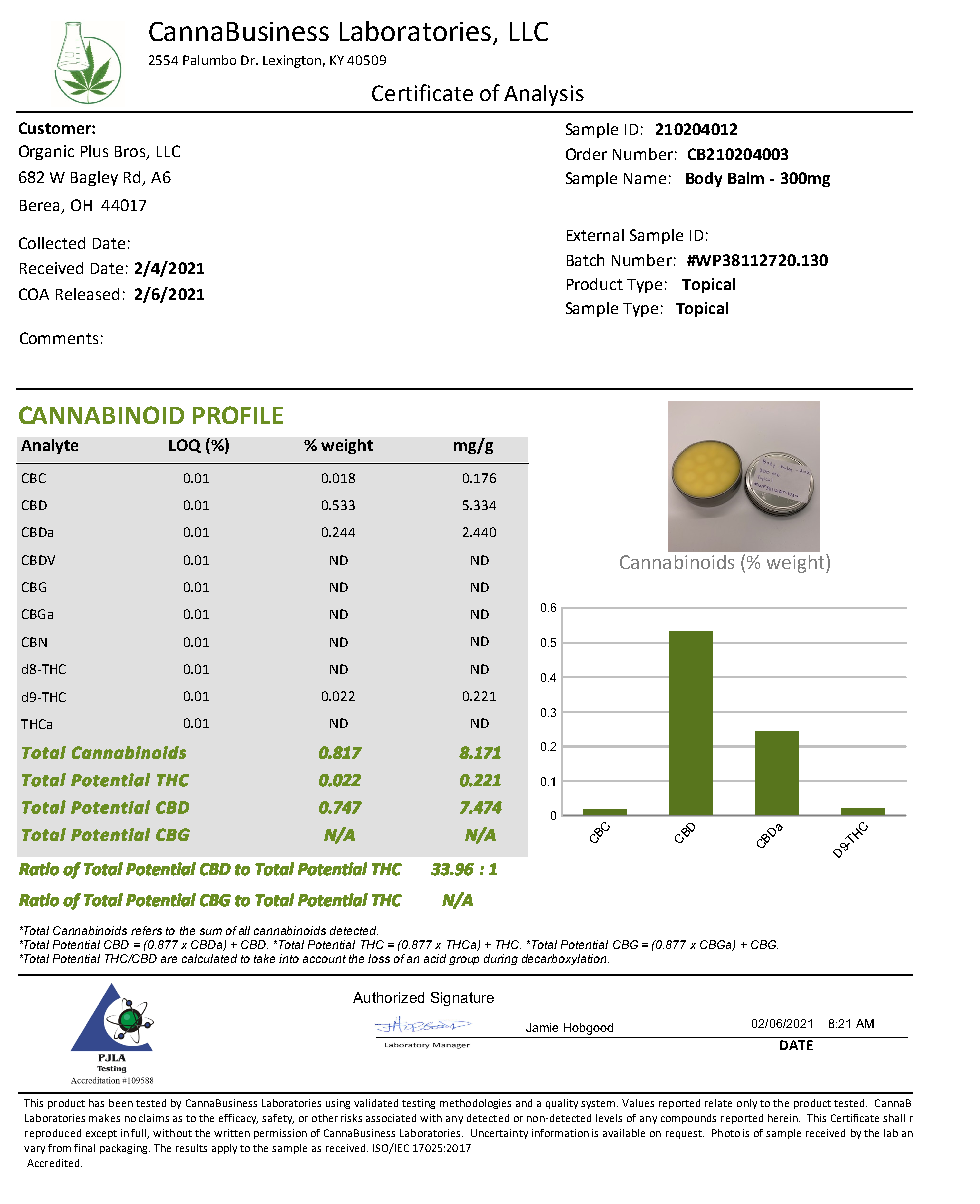  Describe the element at coordinates (59, 338) in the screenshot. I see `Comments` at that location.
